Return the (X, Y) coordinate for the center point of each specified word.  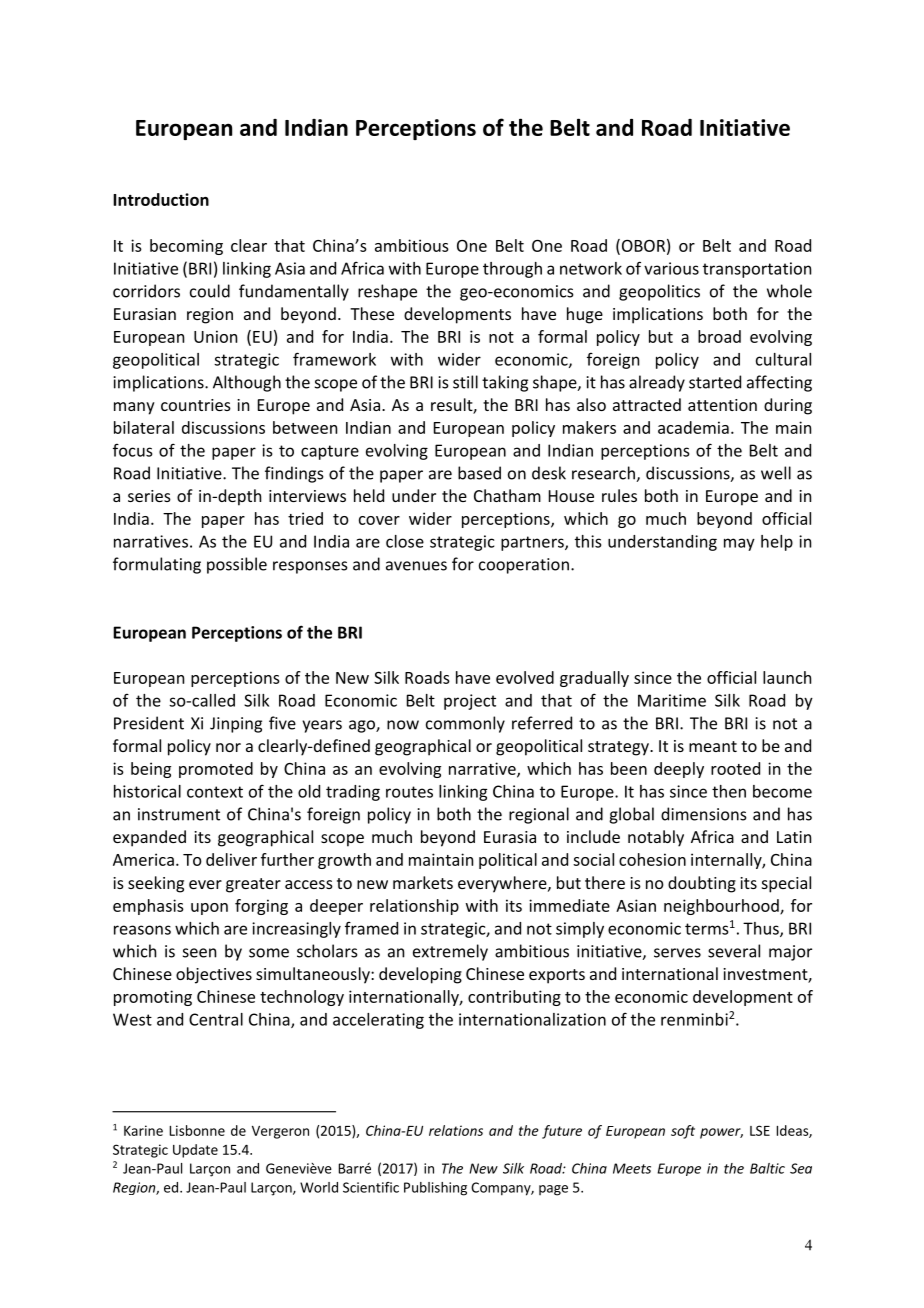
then (729, 791)
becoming (186, 247)
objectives (214, 975)
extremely (450, 952)
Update (195, 1151)
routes (409, 792)
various (671, 268)
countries (196, 405)
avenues (416, 566)
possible (237, 565)
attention (722, 405)
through (512, 270)
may (739, 544)
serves (677, 953)
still (465, 382)
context (215, 792)
